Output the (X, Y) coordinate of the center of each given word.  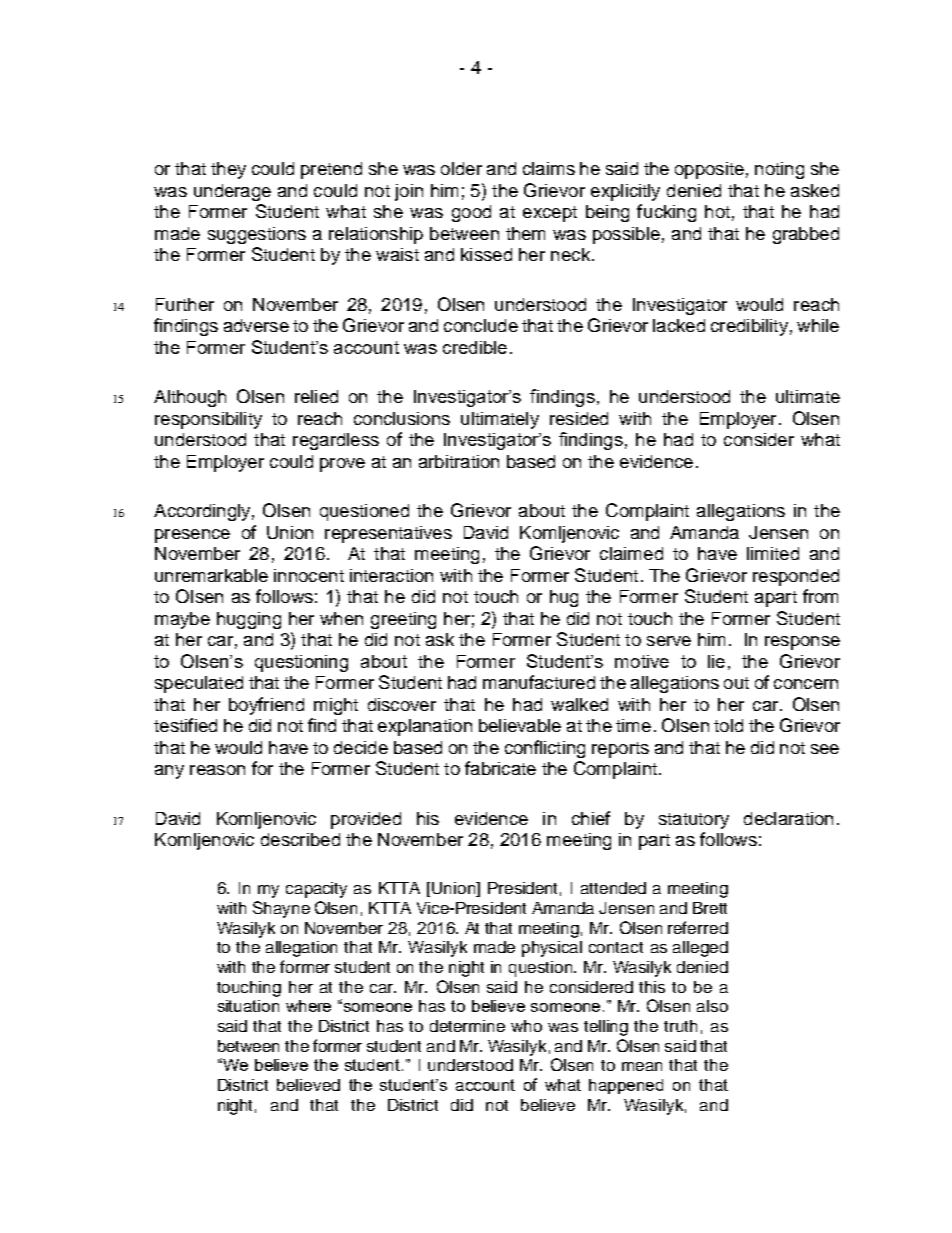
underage (232, 192)
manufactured (539, 682)
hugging (249, 620)
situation (248, 1006)
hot (717, 211)
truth (680, 1026)
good (471, 213)
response (802, 643)
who (526, 1026)
